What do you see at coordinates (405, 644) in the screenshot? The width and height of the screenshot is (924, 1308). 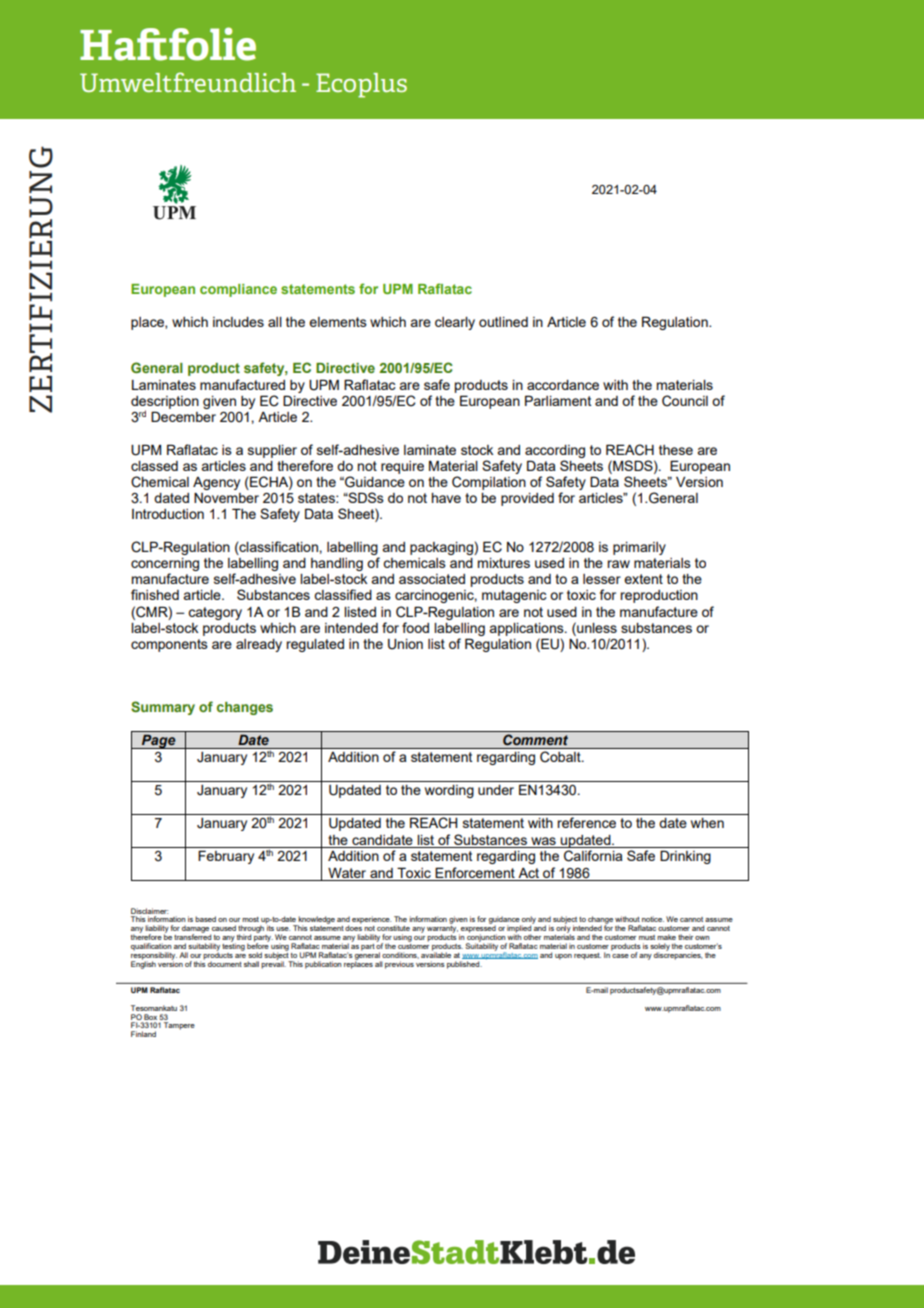 I see `Union` at bounding box center [405, 644].
